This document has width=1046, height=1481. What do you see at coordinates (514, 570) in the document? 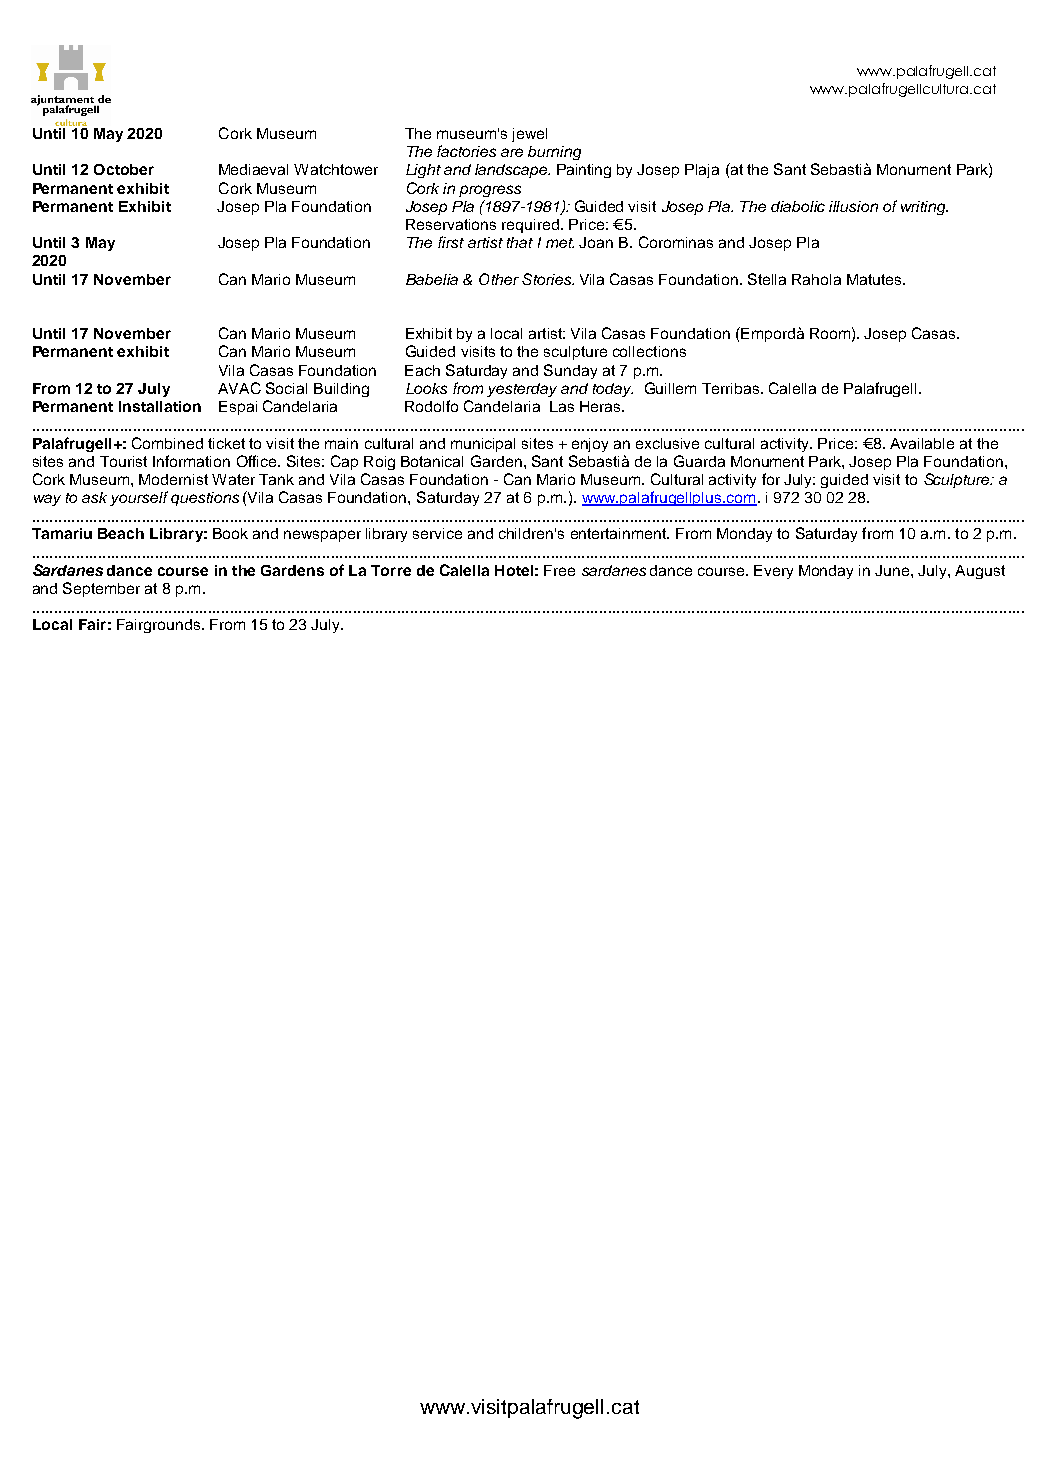
I see `Hotel` at bounding box center [514, 570].
